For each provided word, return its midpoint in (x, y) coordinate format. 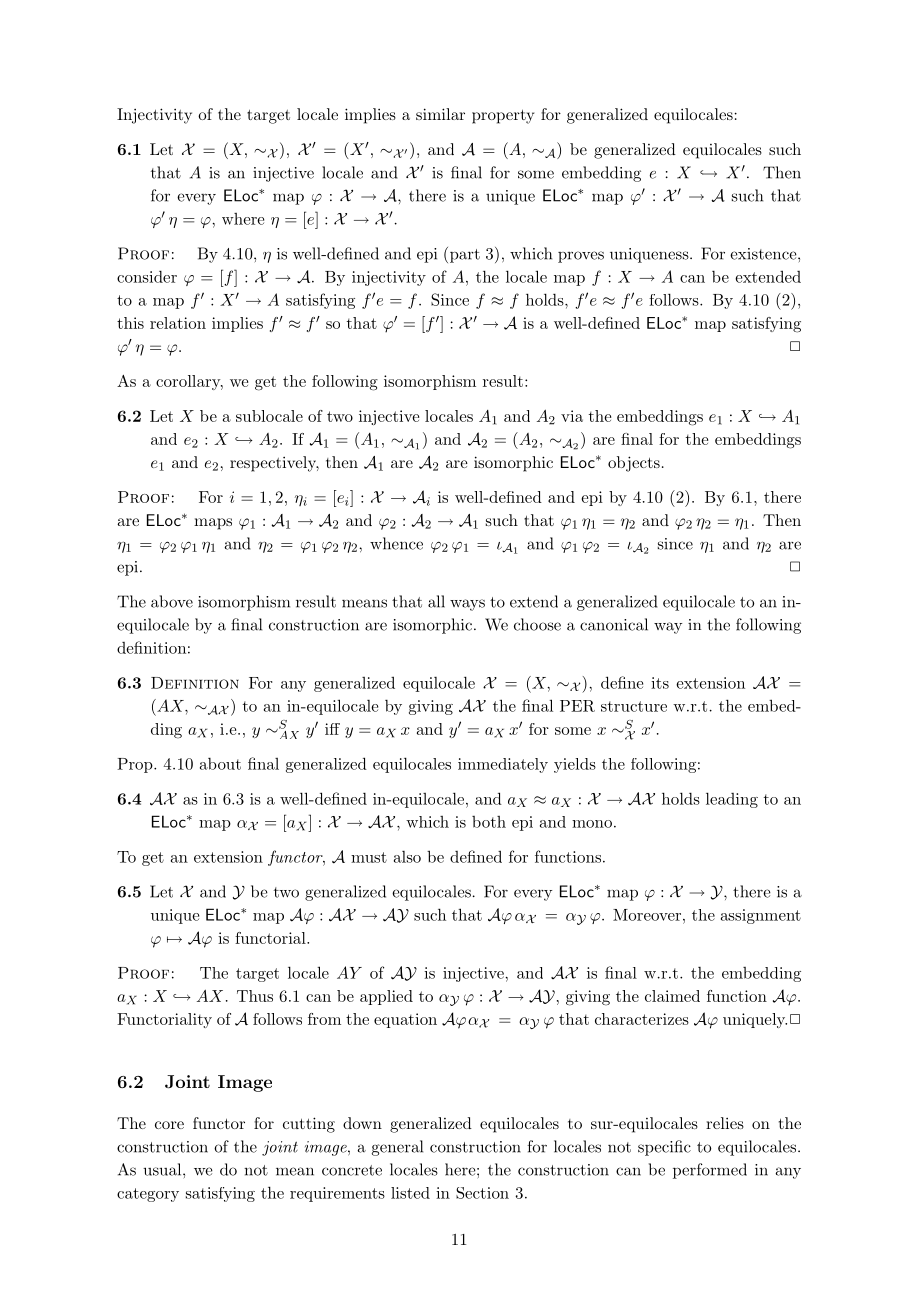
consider (147, 276)
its (660, 683)
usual (163, 1169)
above (172, 601)
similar (440, 114)
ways (467, 605)
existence (764, 254)
